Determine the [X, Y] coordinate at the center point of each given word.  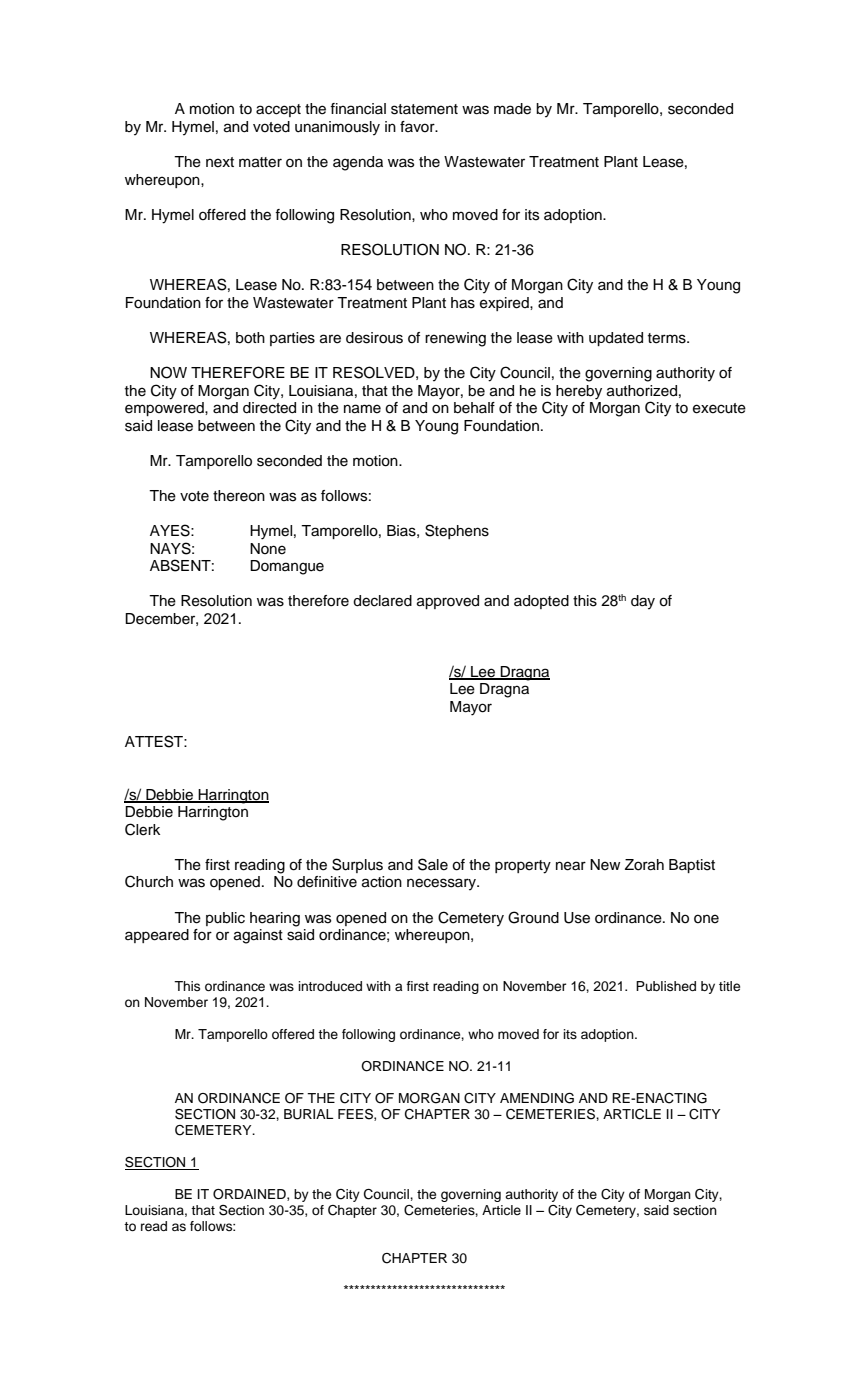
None [268, 549]
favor [418, 127]
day [643, 602]
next [220, 162]
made [512, 109]
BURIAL [309, 1114]
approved [448, 602]
